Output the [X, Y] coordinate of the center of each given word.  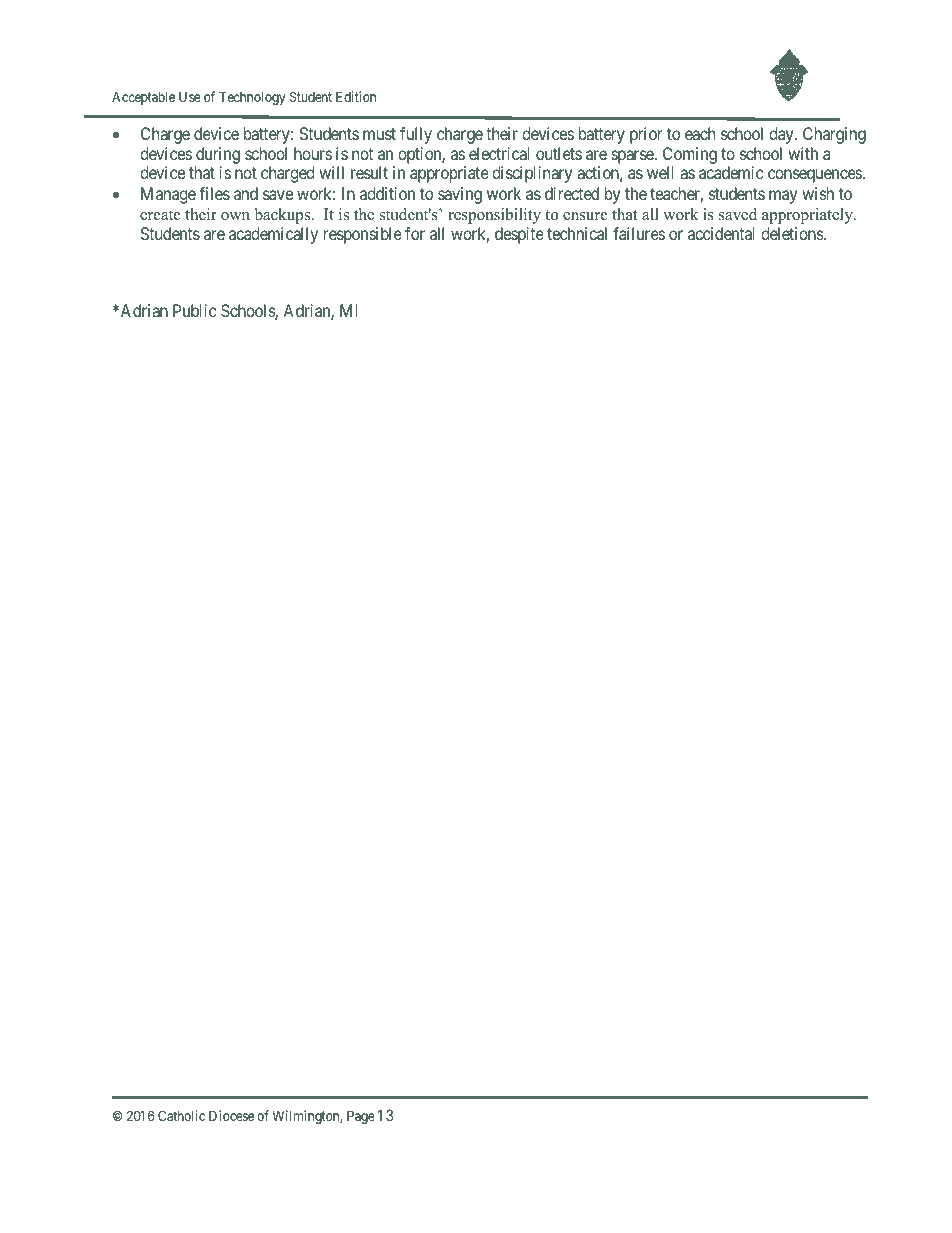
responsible [363, 235]
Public [195, 310]
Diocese [231, 1115]
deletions [793, 233]
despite [519, 235]
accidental [721, 233]
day [782, 135]
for [415, 233]
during [218, 155]
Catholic [181, 1115]
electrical [499, 153]
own [235, 216]
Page [361, 1117]
